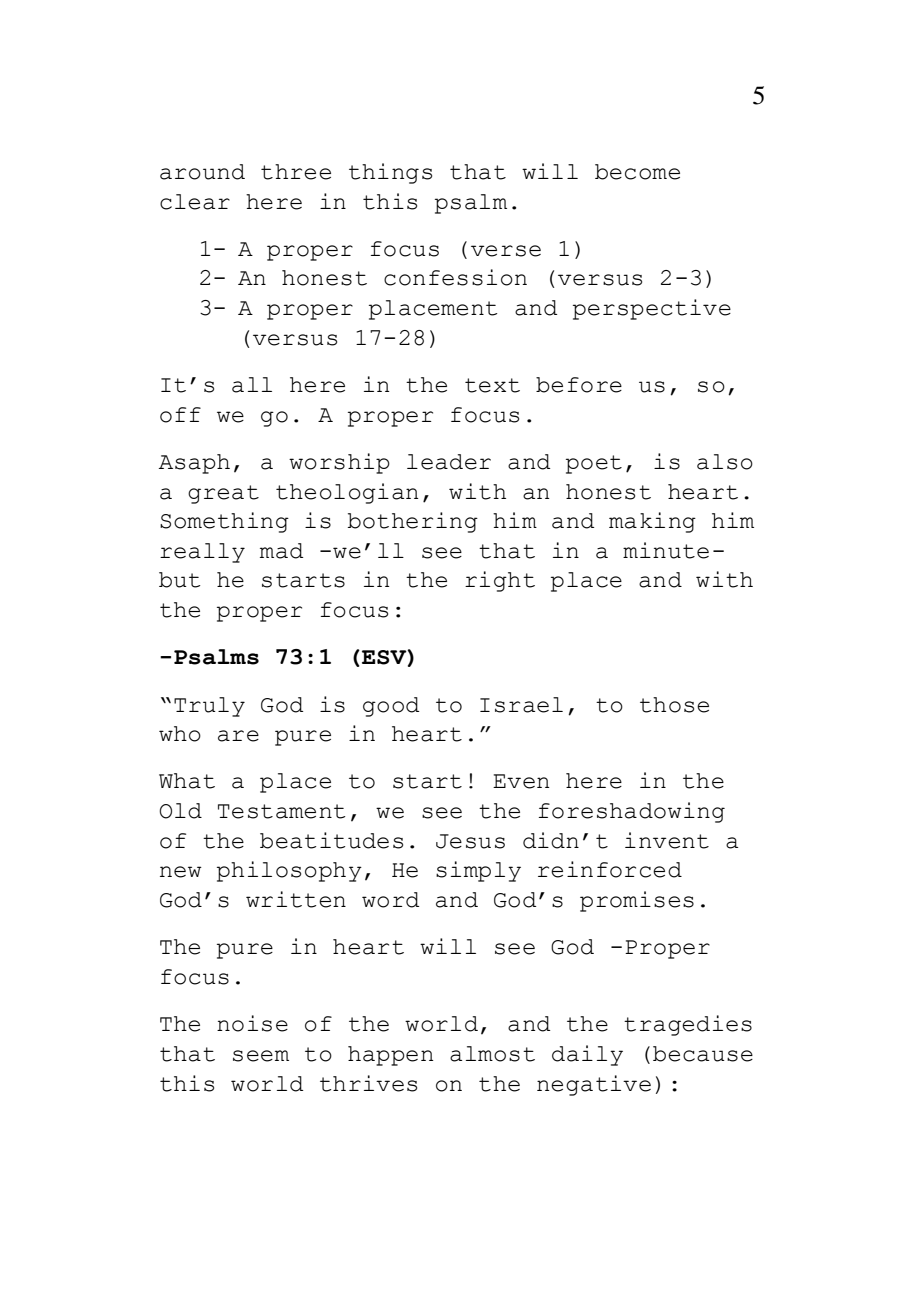 The height and width of the page is (1311, 924). Describe the element at coordinates (492, 385) in the page. I see `text` at that location.
